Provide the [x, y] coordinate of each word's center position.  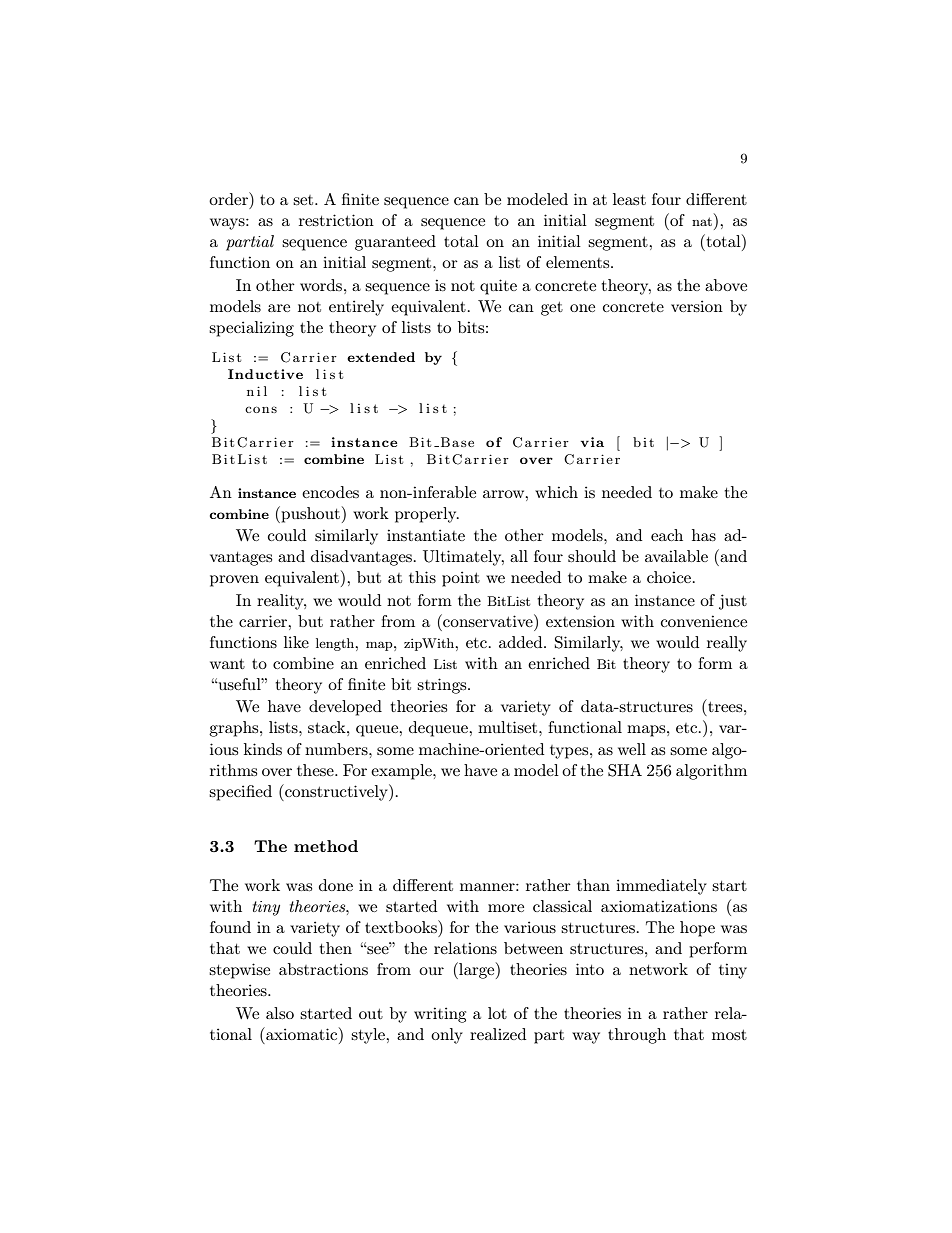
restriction [336, 220]
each [667, 535]
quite [498, 287]
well [632, 749]
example [402, 772]
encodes [330, 492]
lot [497, 1013]
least [629, 199]
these [316, 770]
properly [427, 515]
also [280, 1013]
